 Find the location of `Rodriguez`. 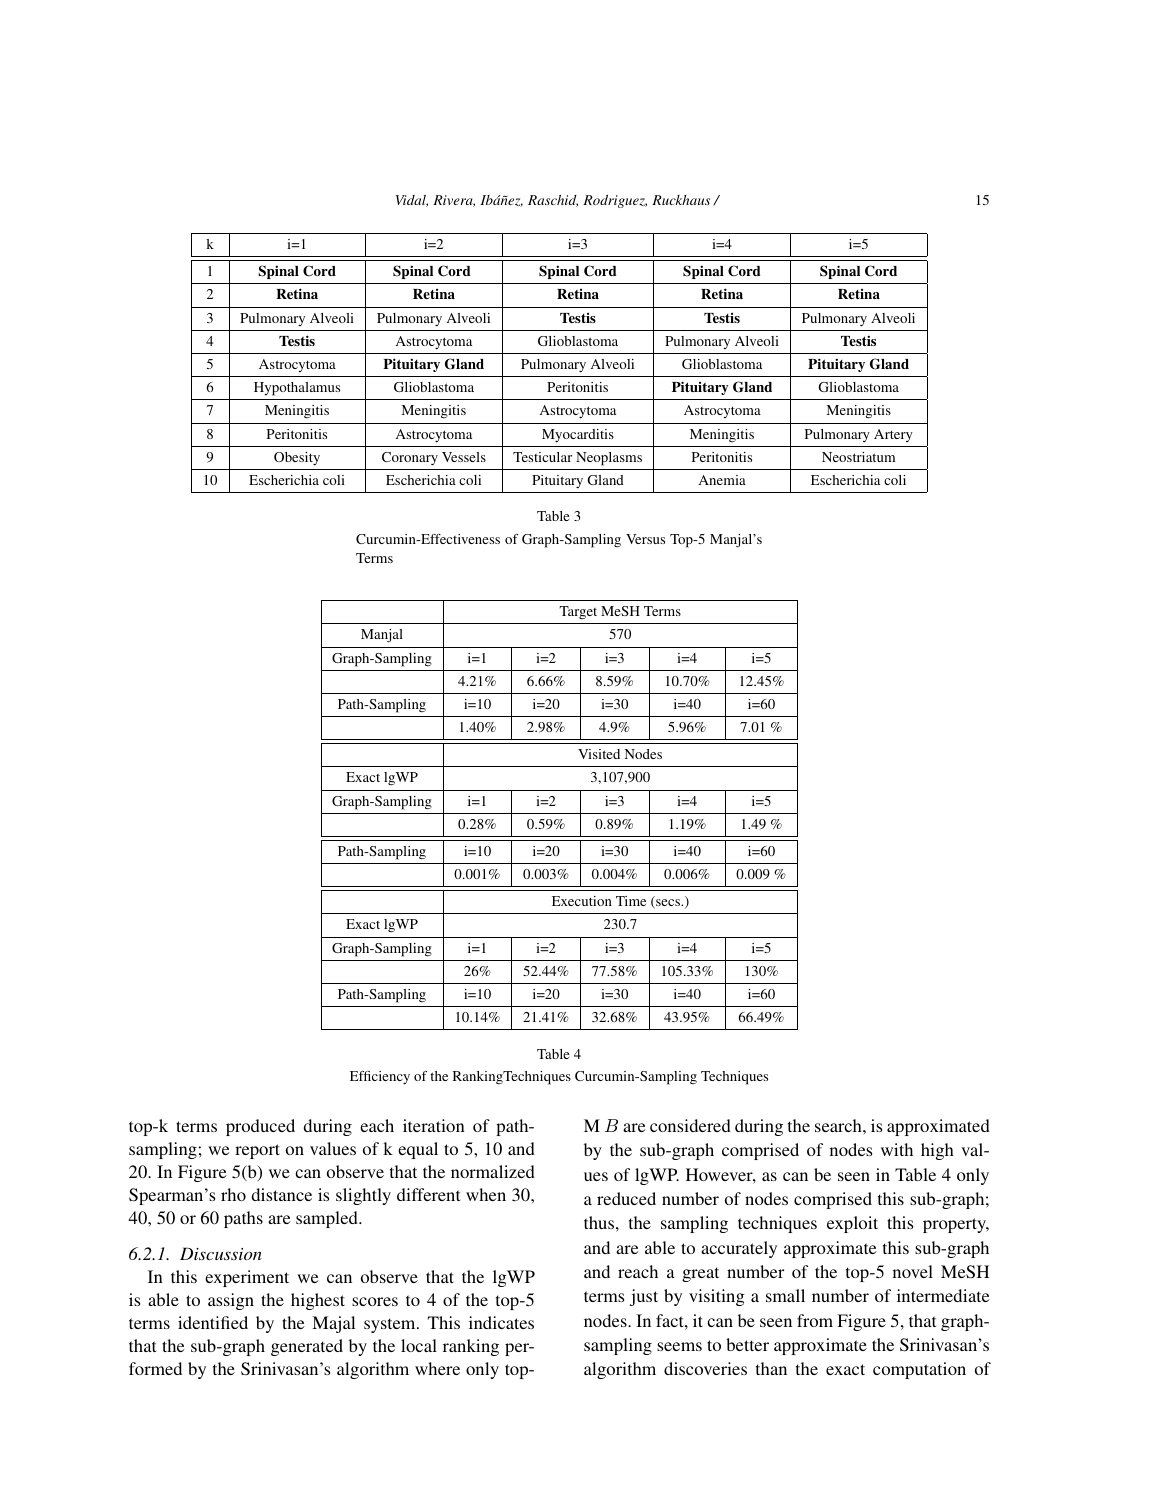

Rodriguez is located at coordinates (615, 201).
